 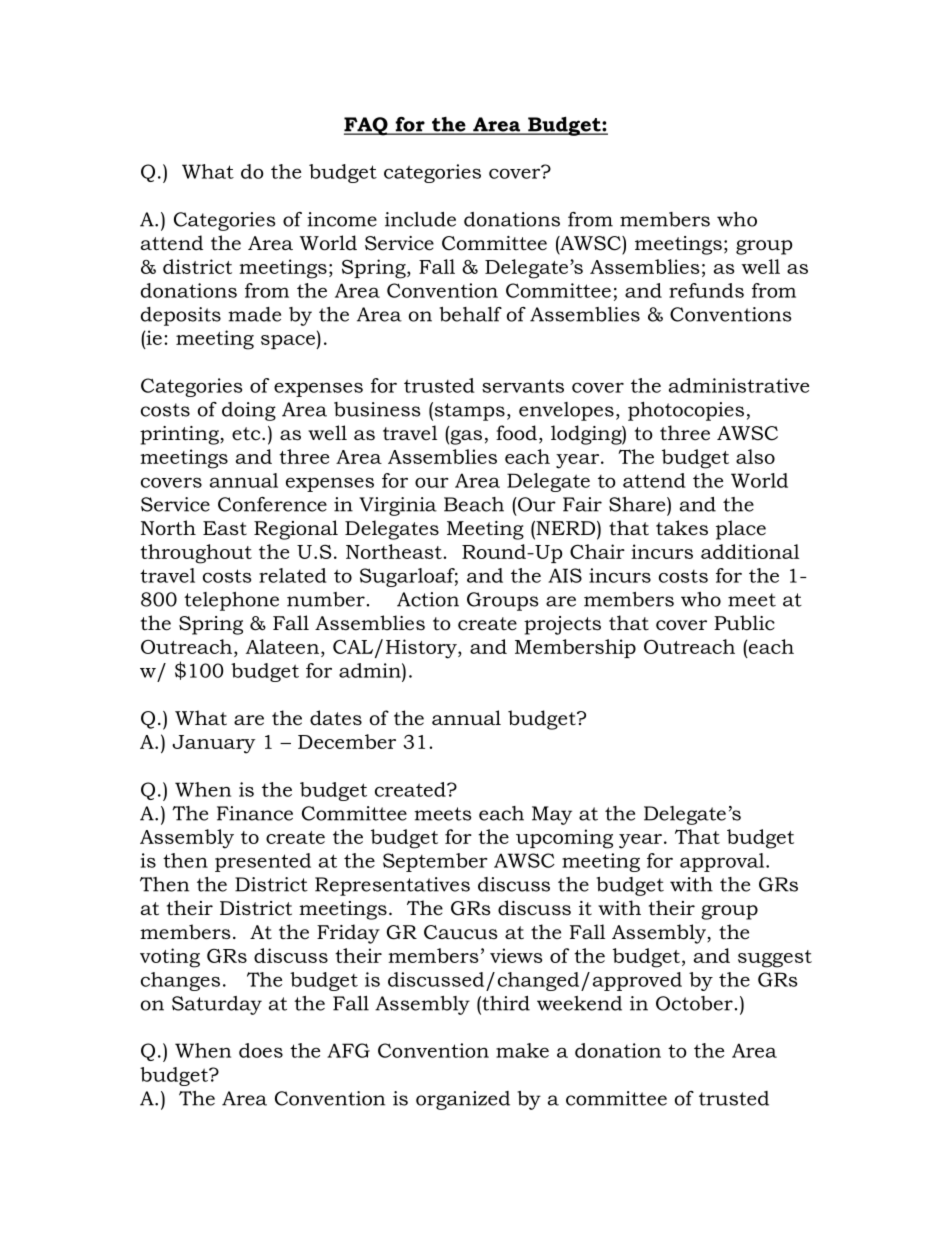 I want to click on Conference, so click(x=272, y=504).
